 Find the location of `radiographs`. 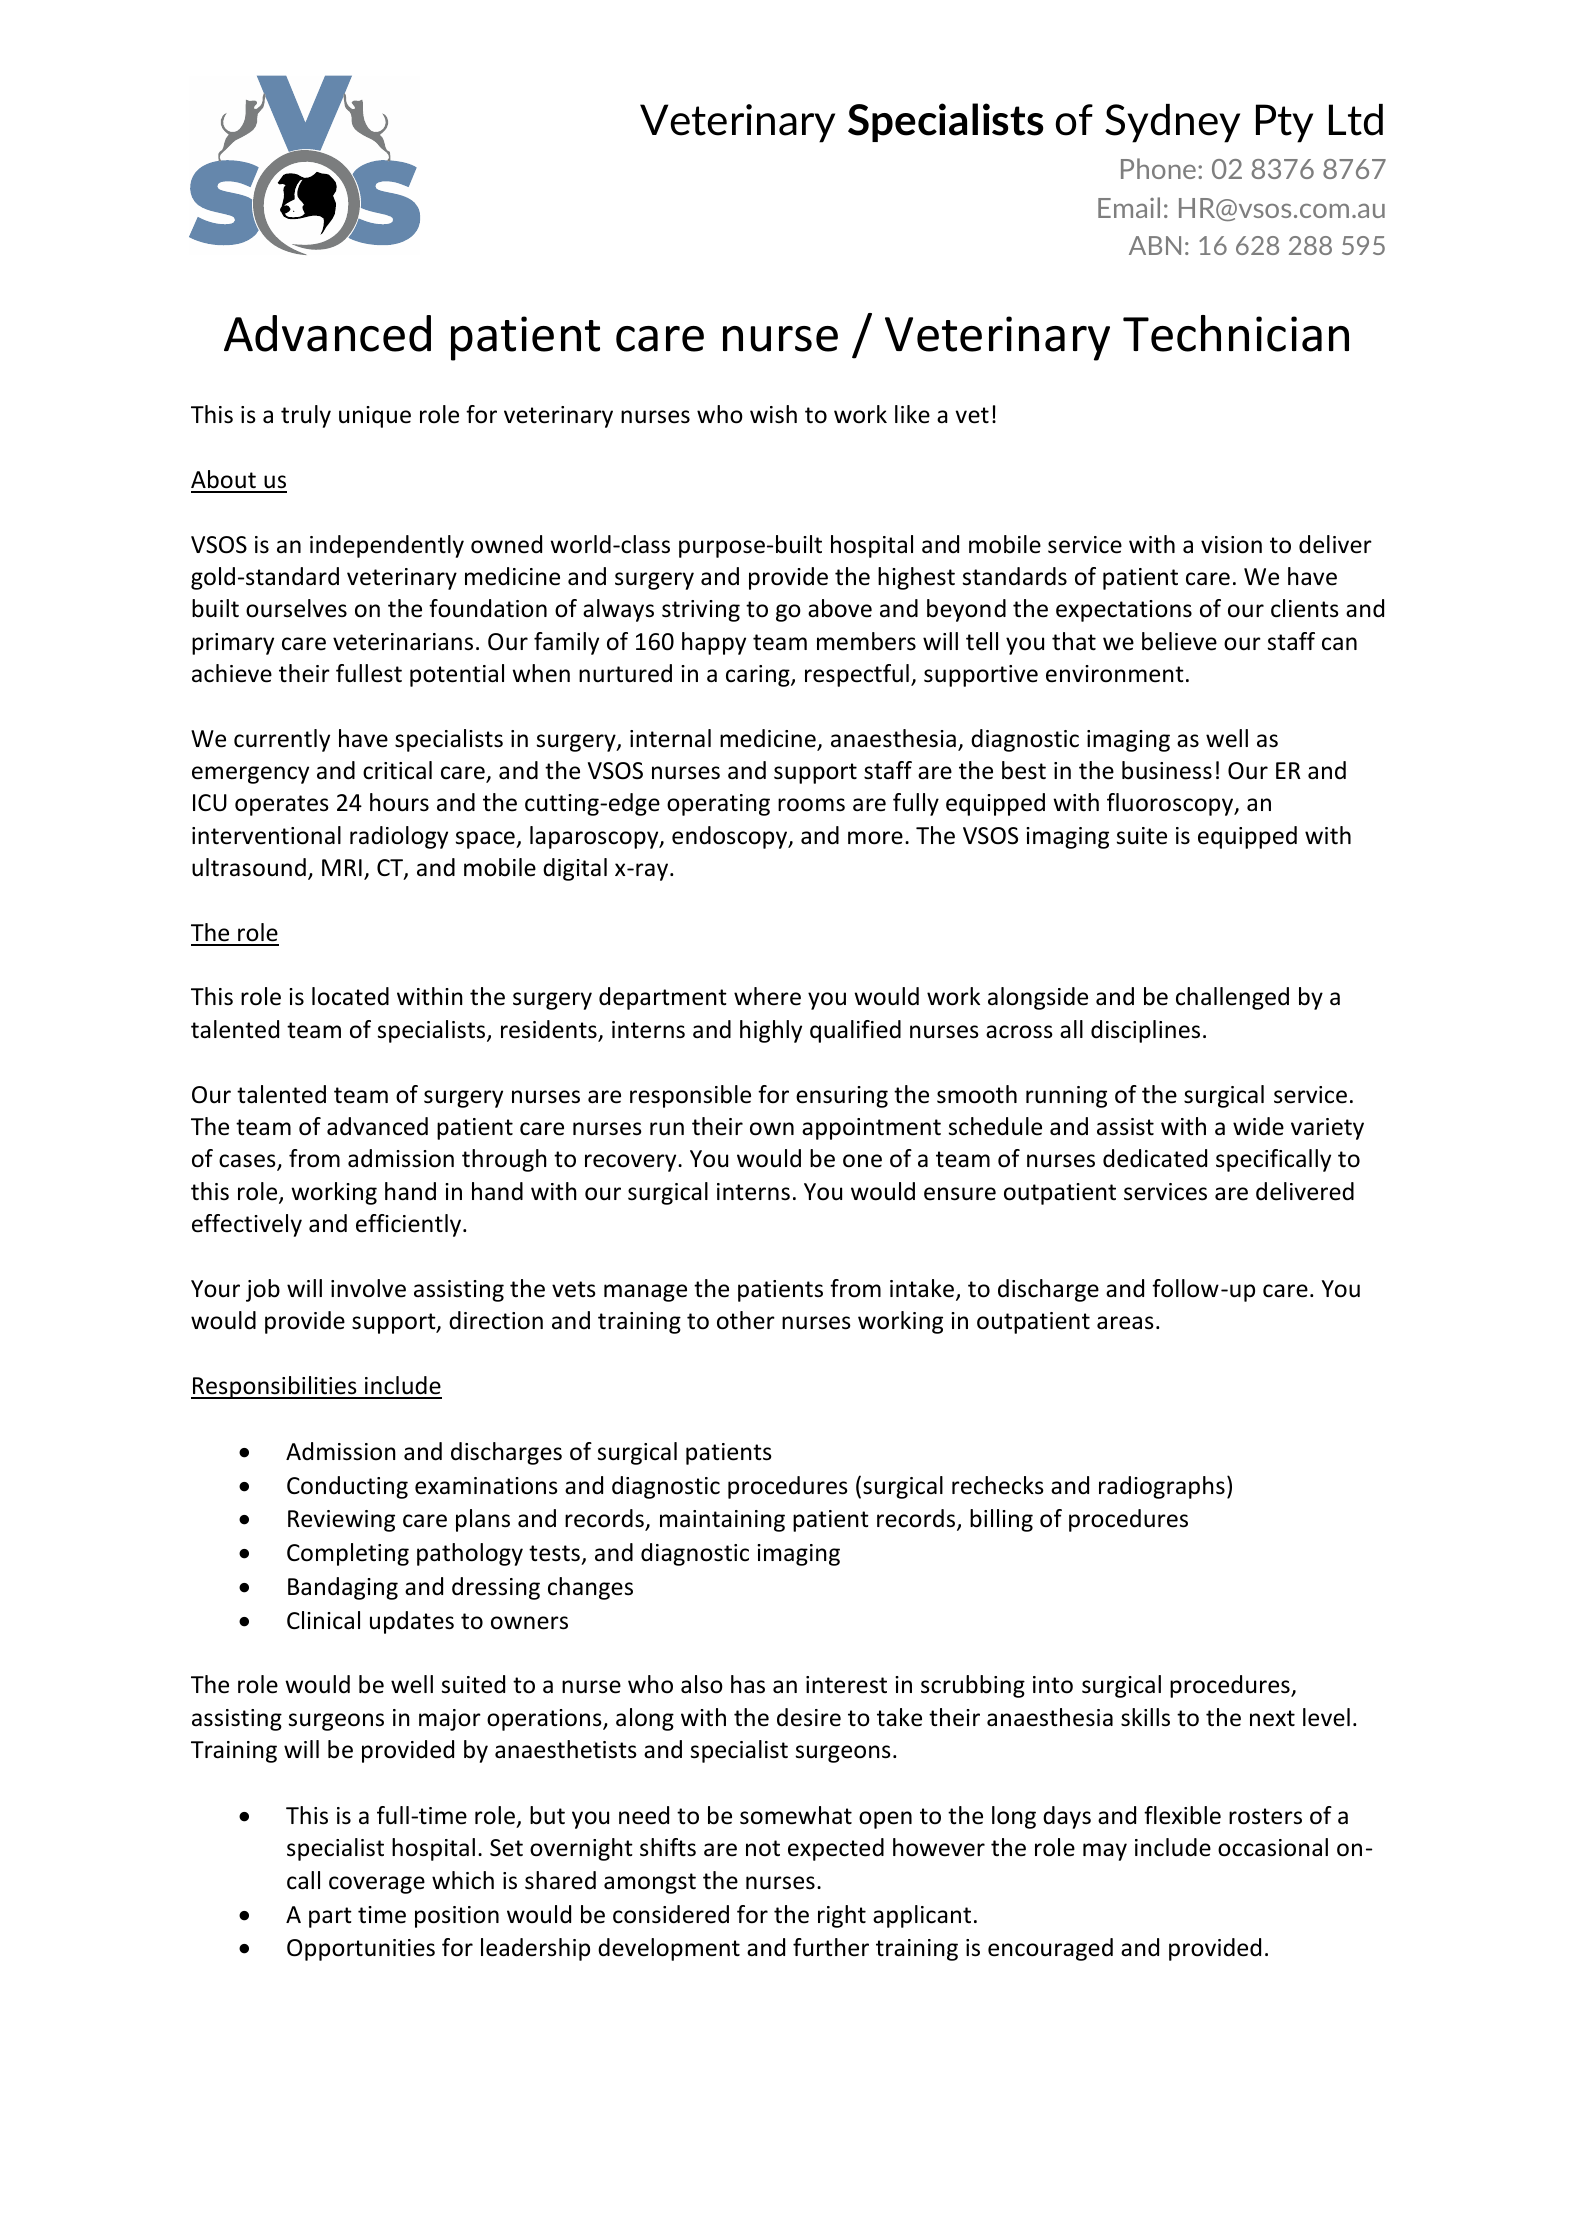

radiographs is located at coordinates (1162, 1487).
